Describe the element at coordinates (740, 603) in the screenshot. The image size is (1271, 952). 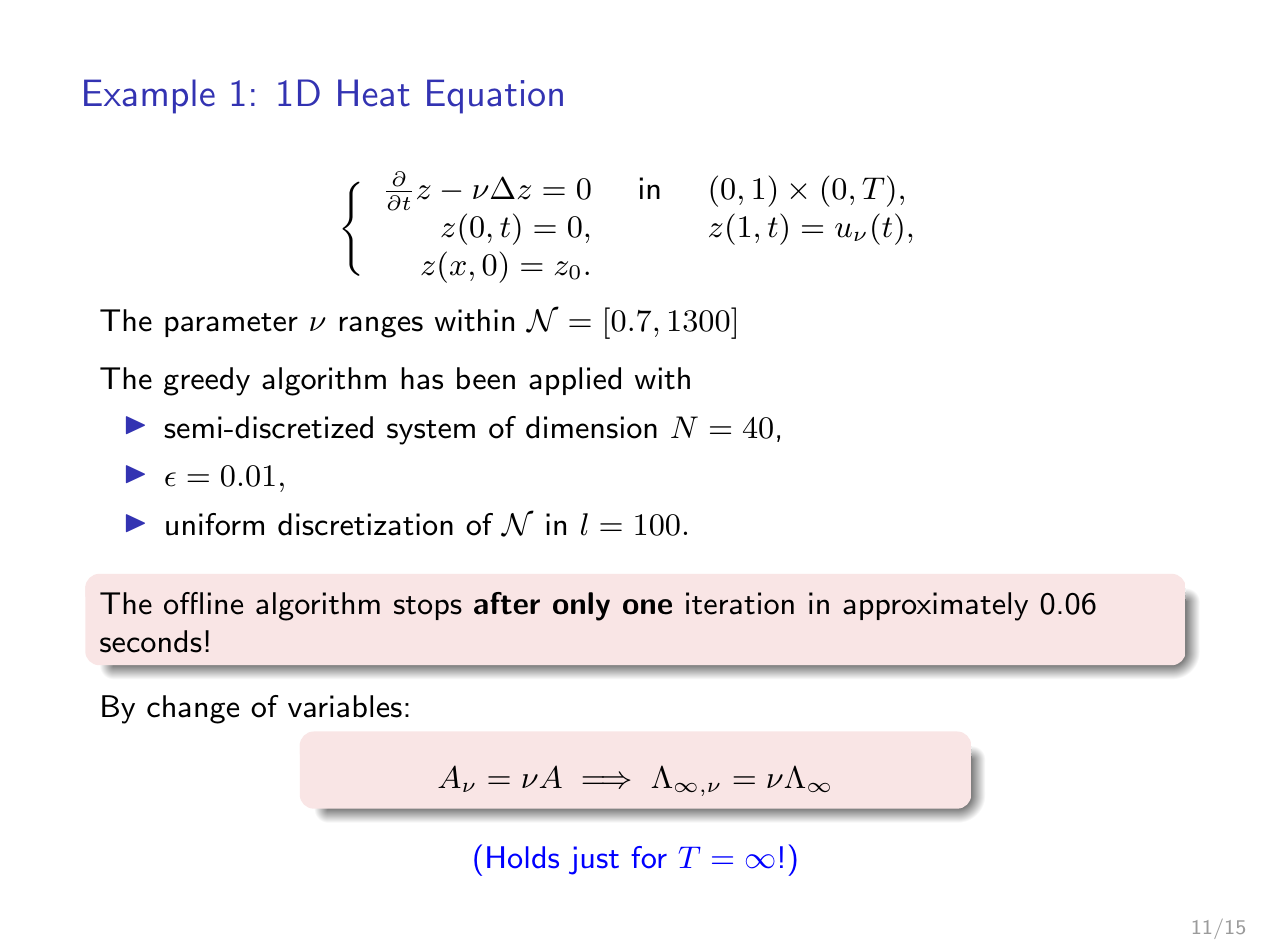
I see `iteration` at that location.
